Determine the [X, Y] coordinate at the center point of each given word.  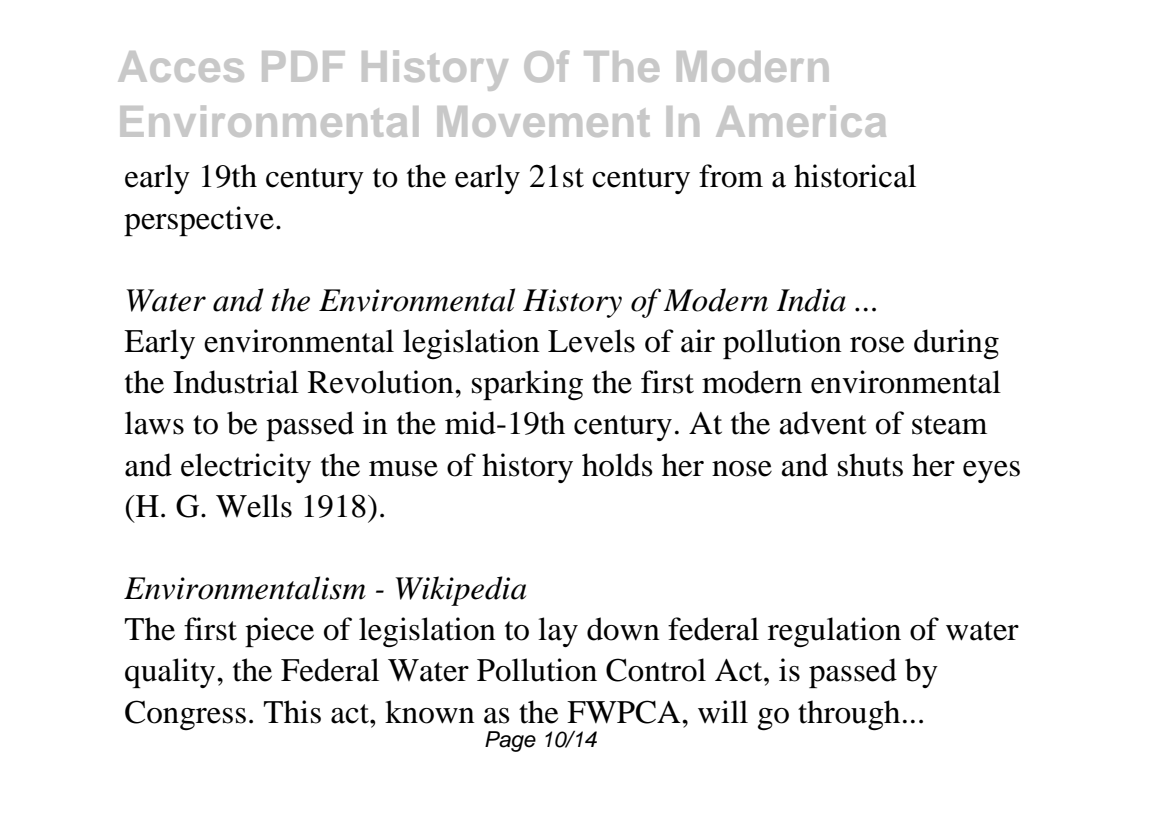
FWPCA [625, 712]
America [801, 121]
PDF [303, 66]
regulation [834, 632]
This [292, 712]
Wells [254, 506]
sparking [527, 385]
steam [949, 425]
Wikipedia [460, 591]
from [731, 176]
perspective [199, 221]
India [811, 300]
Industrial [236, 382]
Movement [544, 121]
